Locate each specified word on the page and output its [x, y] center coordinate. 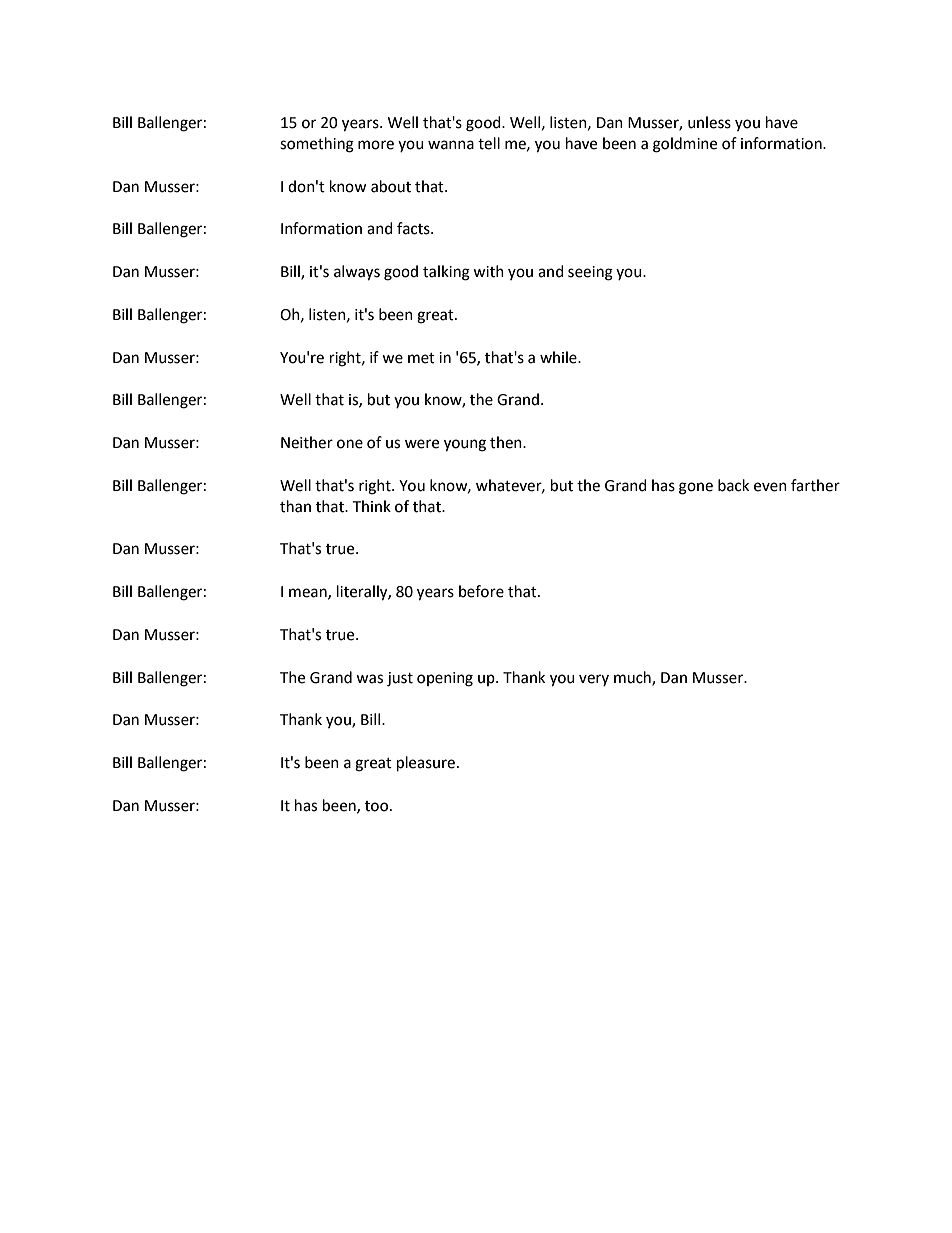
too [376, 806]
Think [371, 506]
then [507, 442]
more [376, 145]
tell [489, 143]
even [770, 487]
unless [709, 122]
